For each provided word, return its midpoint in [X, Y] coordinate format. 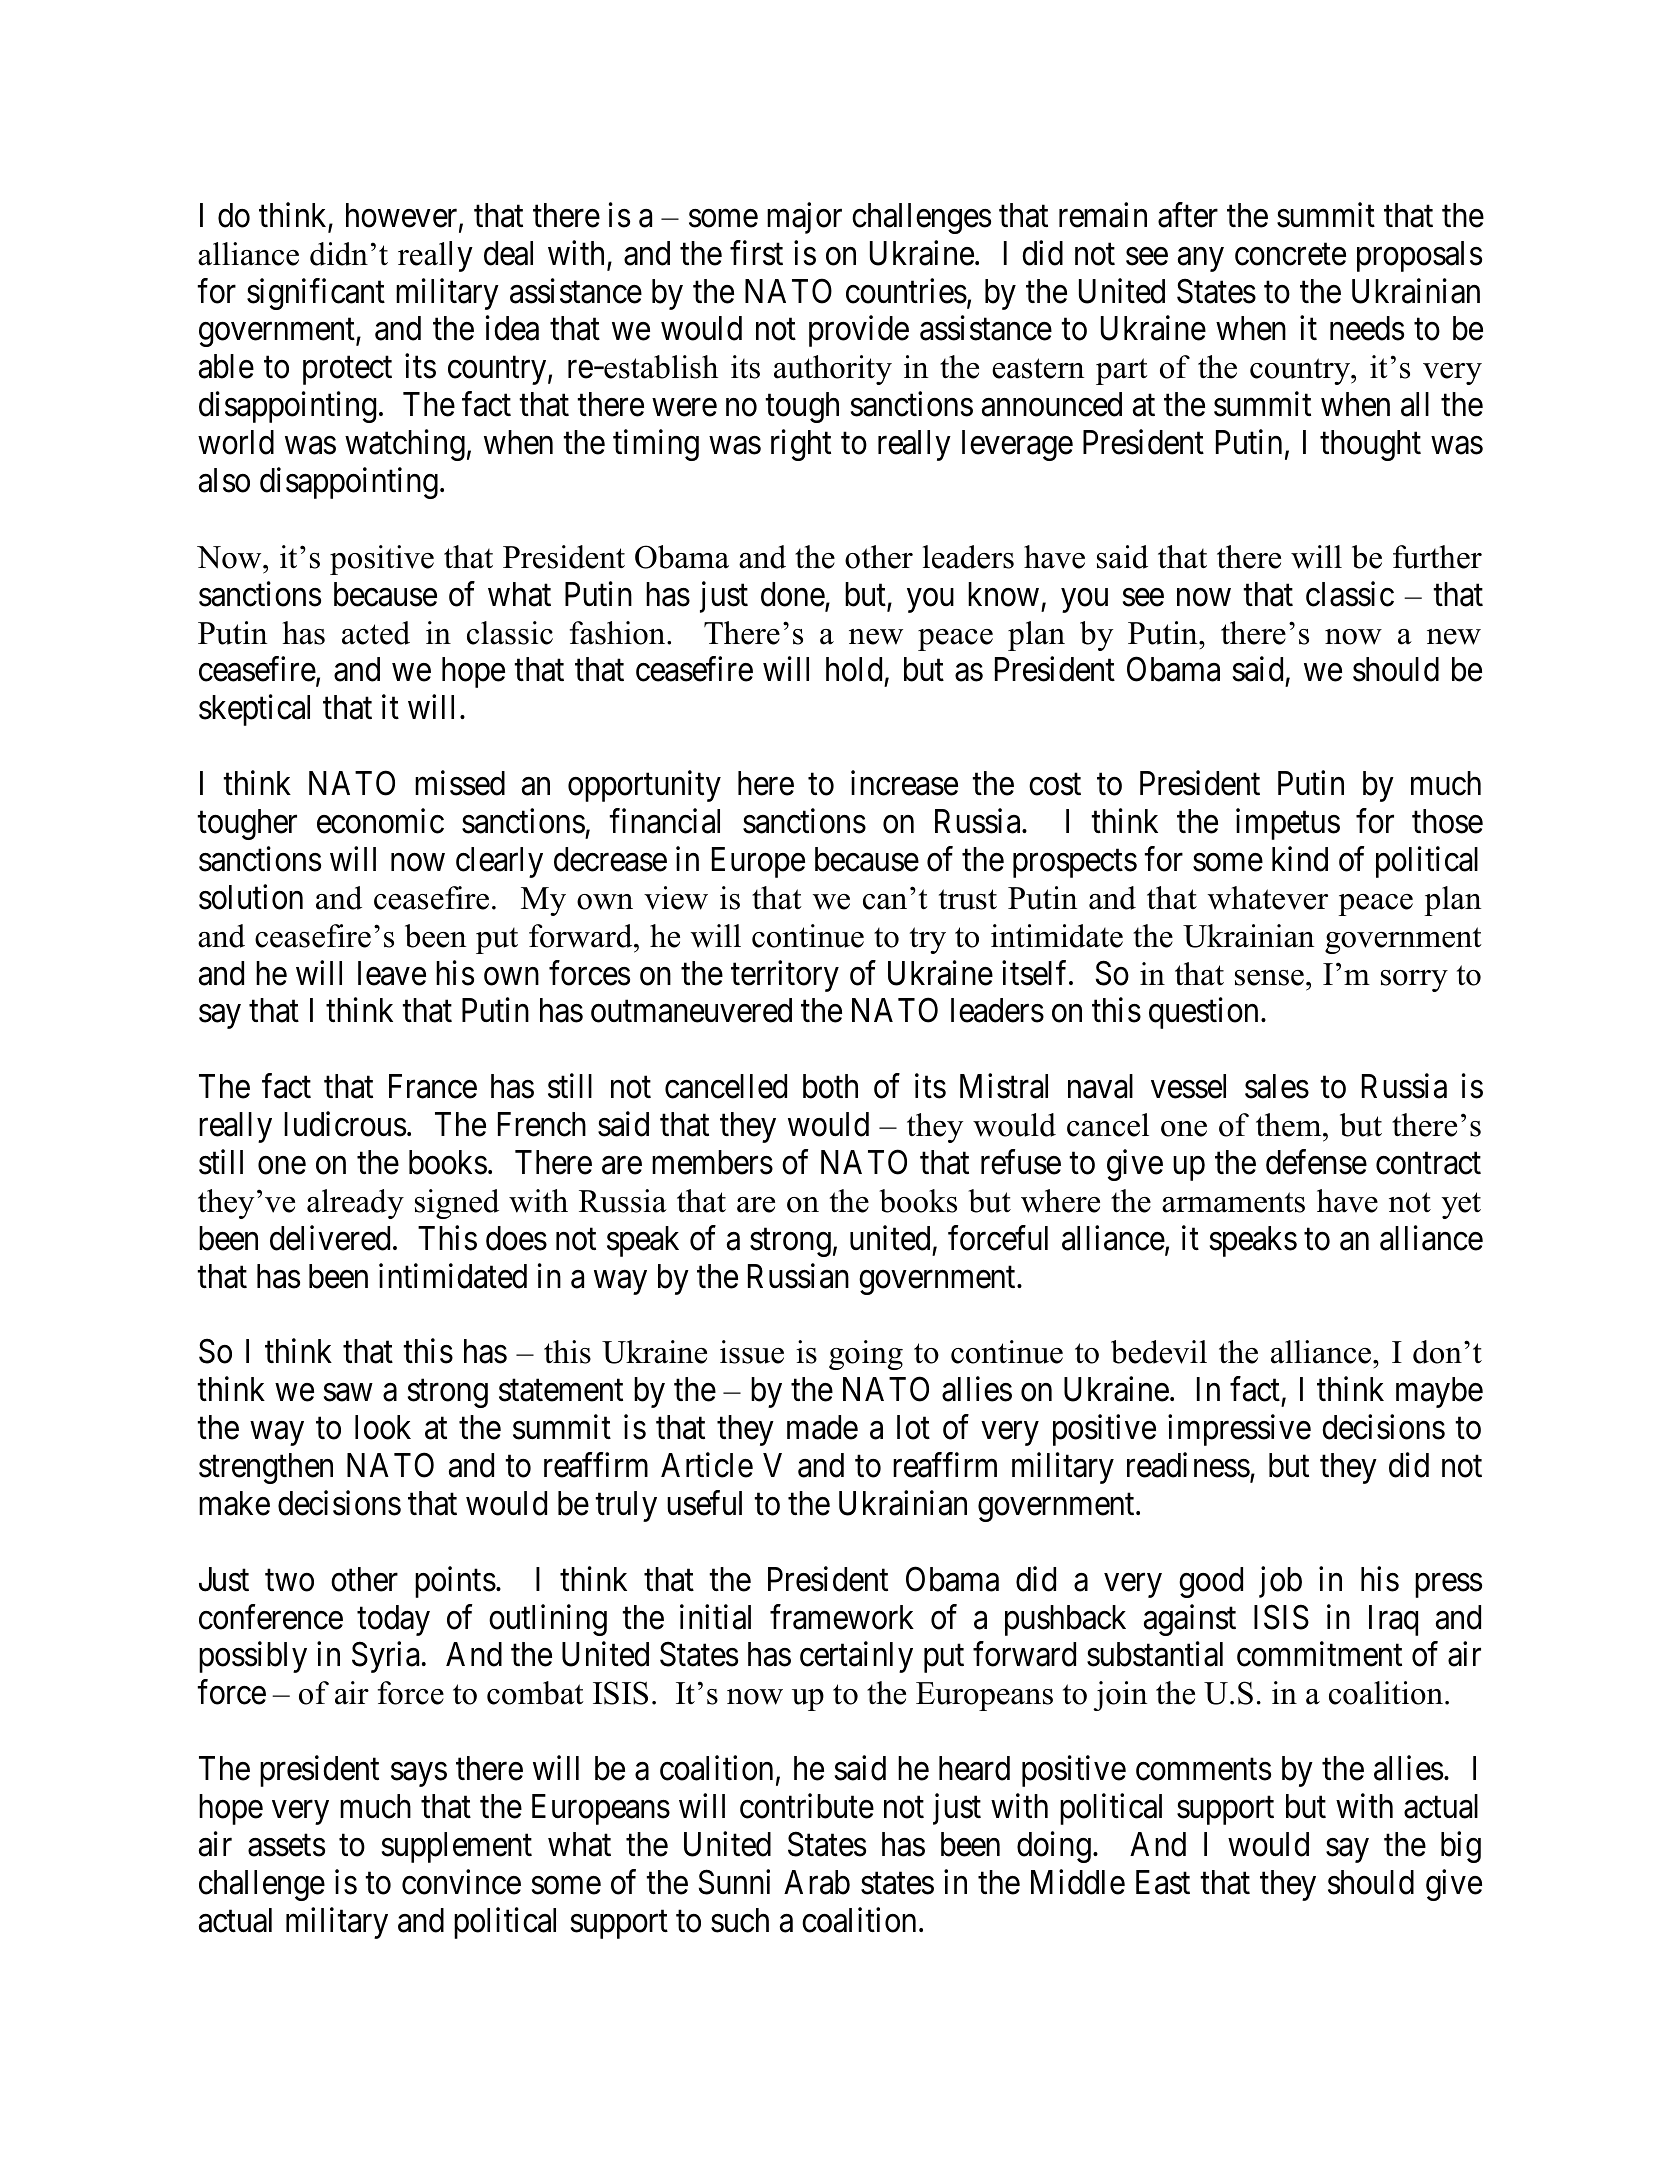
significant [316, 294]
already [355, 1204]
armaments [1233, 1202]
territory [785, 976]
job [1280, 1582]
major [804, 218]
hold [854, 669]
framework [842, 1617]
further [1437, 557]
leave [392, 973]
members [712, 1162]
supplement [457, 1847]
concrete [1290, 255]
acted [376, 633]
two [289, 1581]
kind [1300, 859]
